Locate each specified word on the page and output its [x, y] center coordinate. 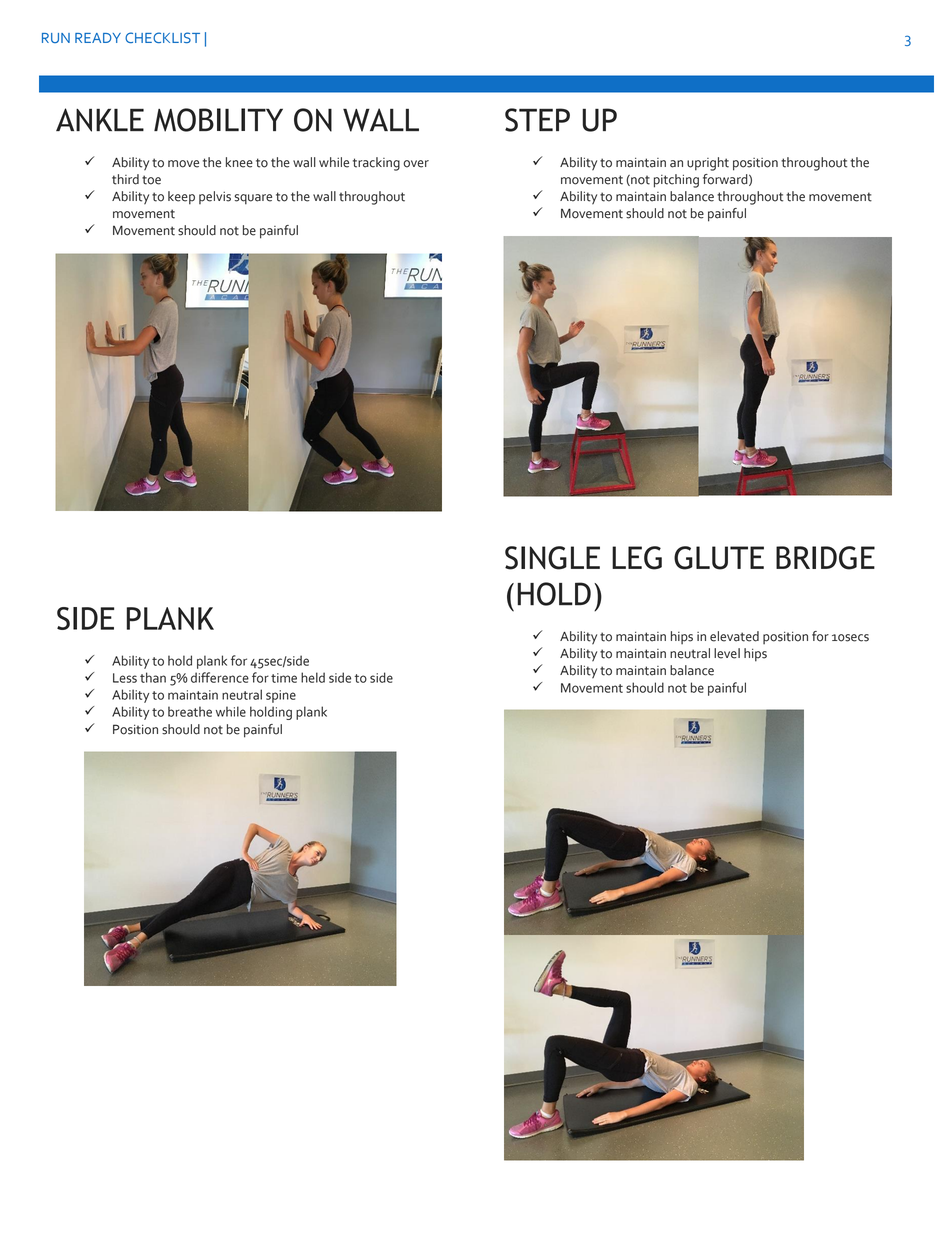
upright [708, 164]
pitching [676, 181]
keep [181, 198]
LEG [637, 558]
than [153, 677]
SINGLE [552, 558]
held [313, 677]
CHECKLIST [162, 37]
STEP [537, 120]
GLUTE [719, 558]
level [727, 653]
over [416, 164]
